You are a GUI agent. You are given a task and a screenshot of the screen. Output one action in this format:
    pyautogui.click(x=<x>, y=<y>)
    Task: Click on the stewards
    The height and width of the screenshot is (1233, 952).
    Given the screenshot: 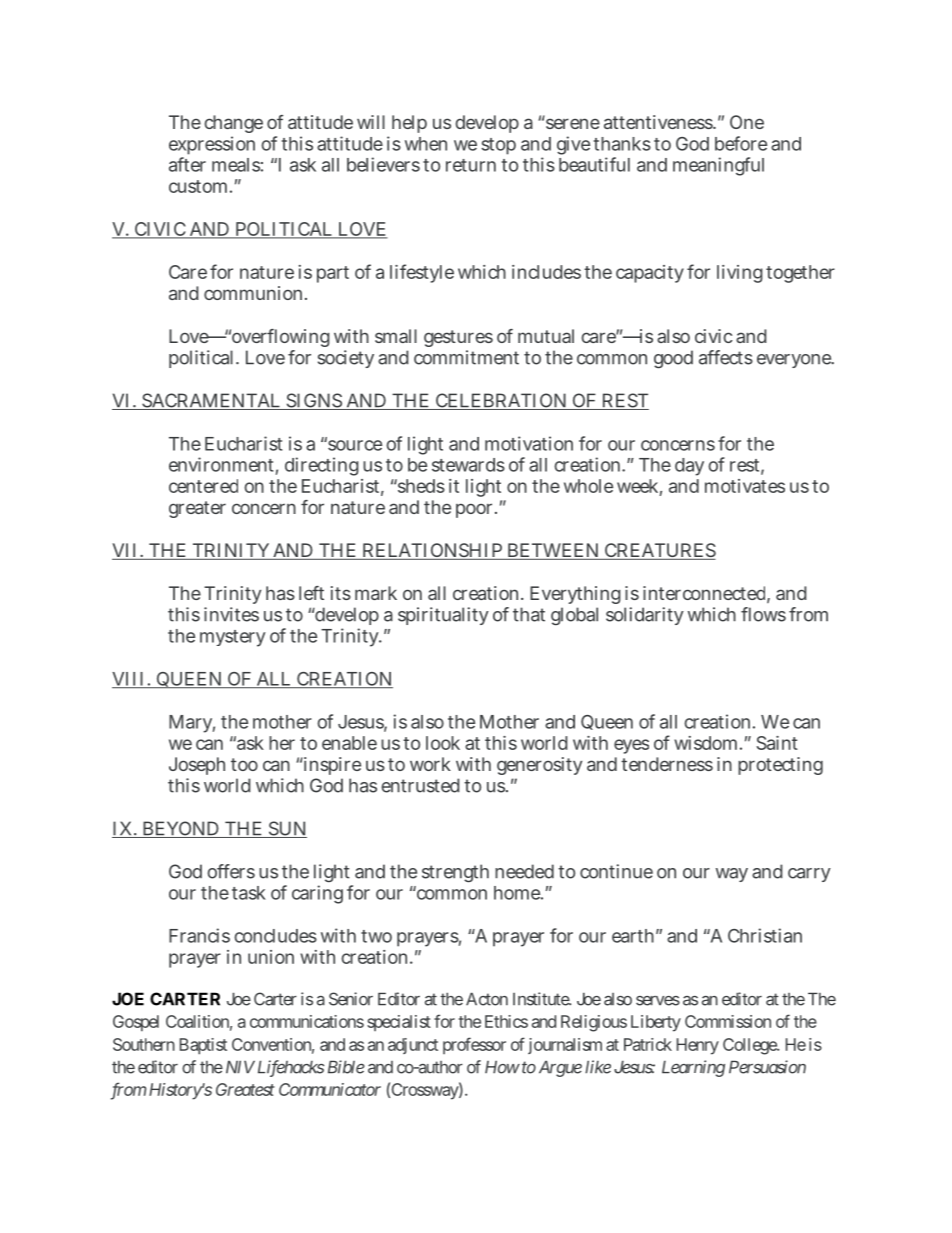 What is the action you would take?
    pyautogui.click(x=468, y=465)
